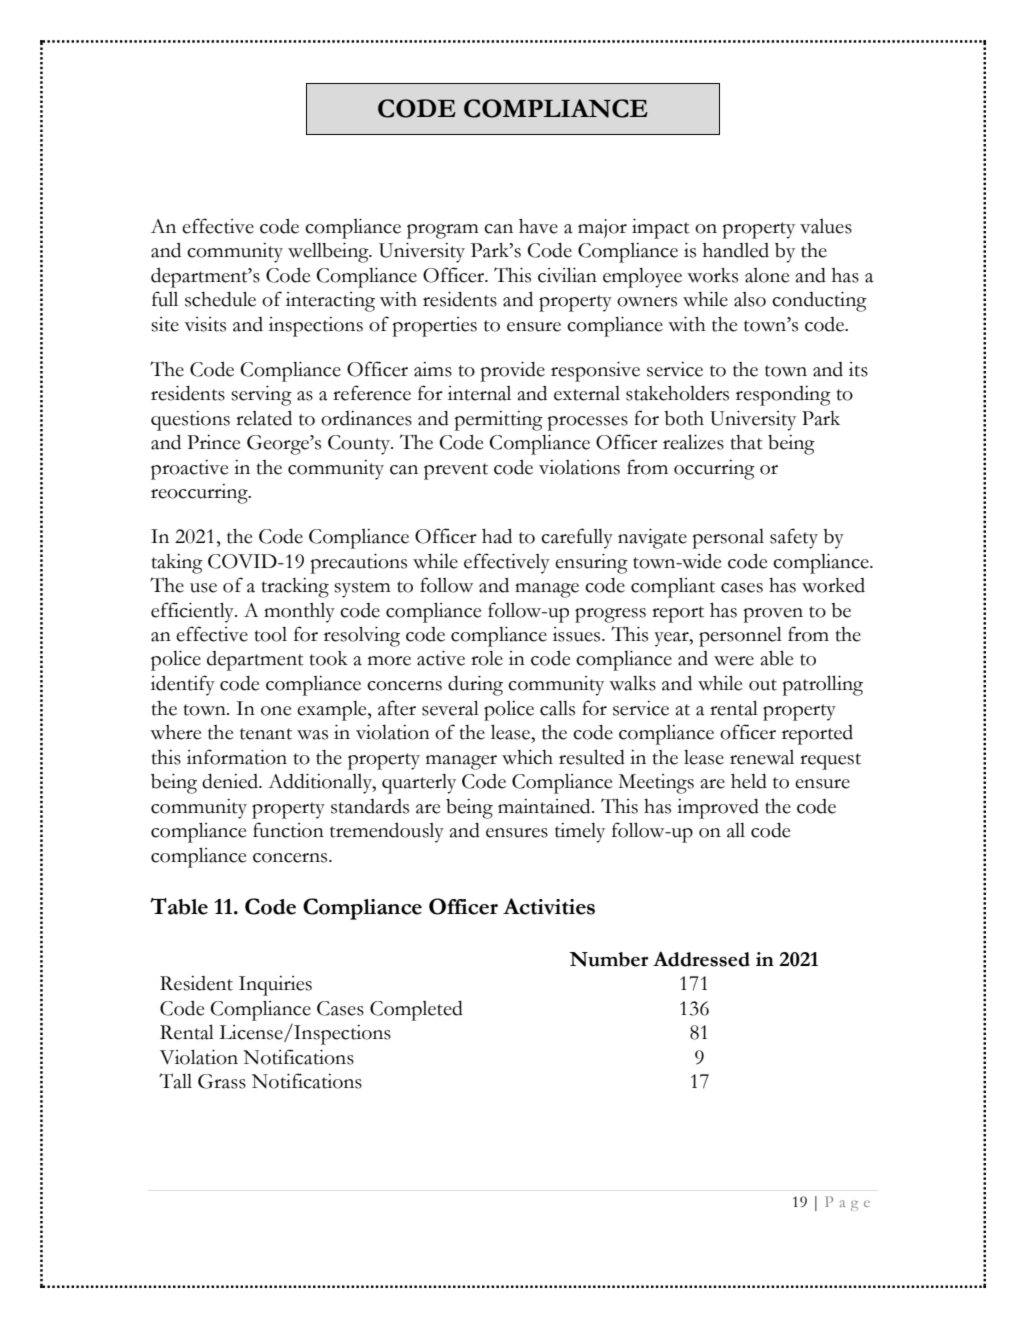  I want to click on role, so click(487, 658).
